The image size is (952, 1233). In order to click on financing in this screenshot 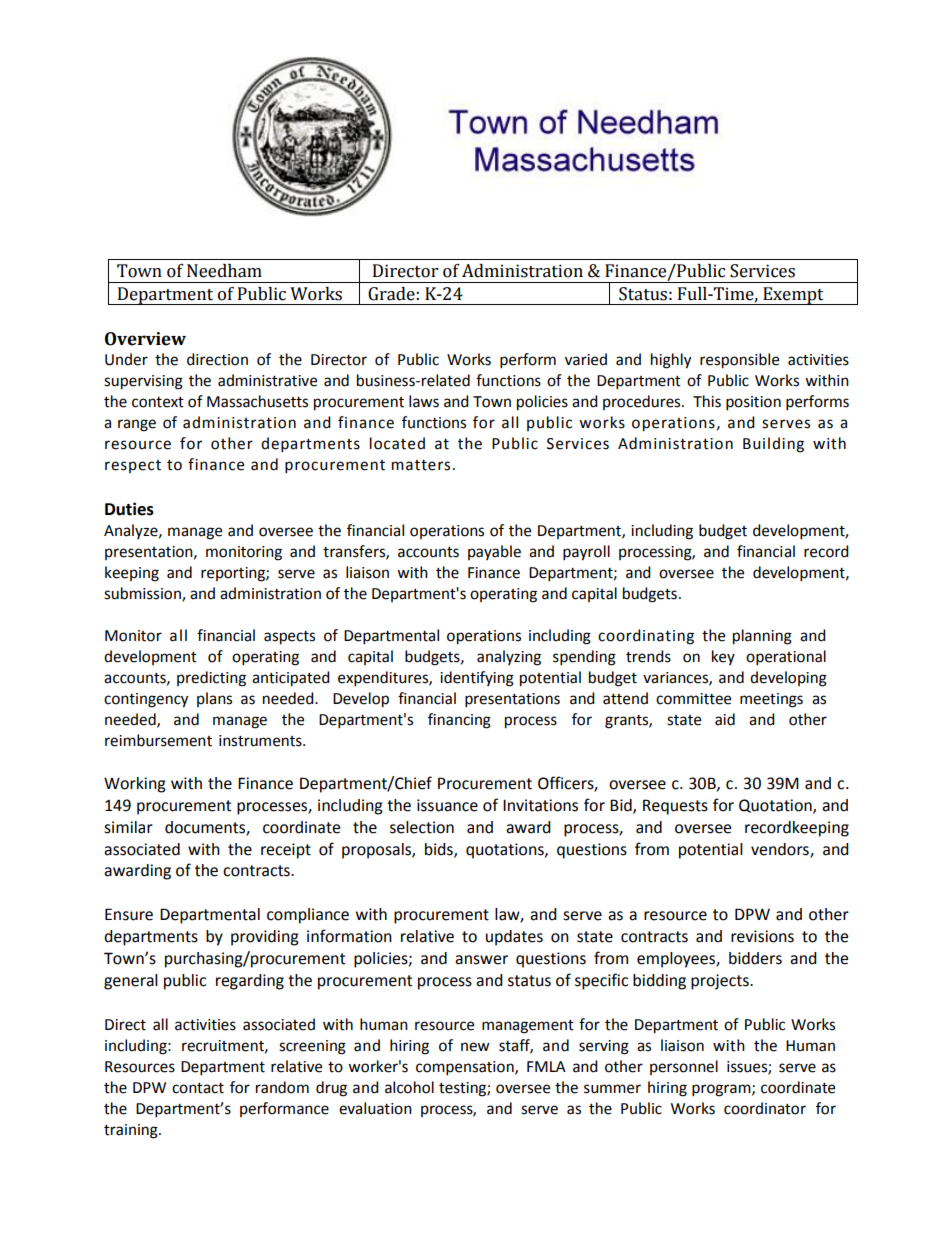, I will do `click(459, 721)`.
